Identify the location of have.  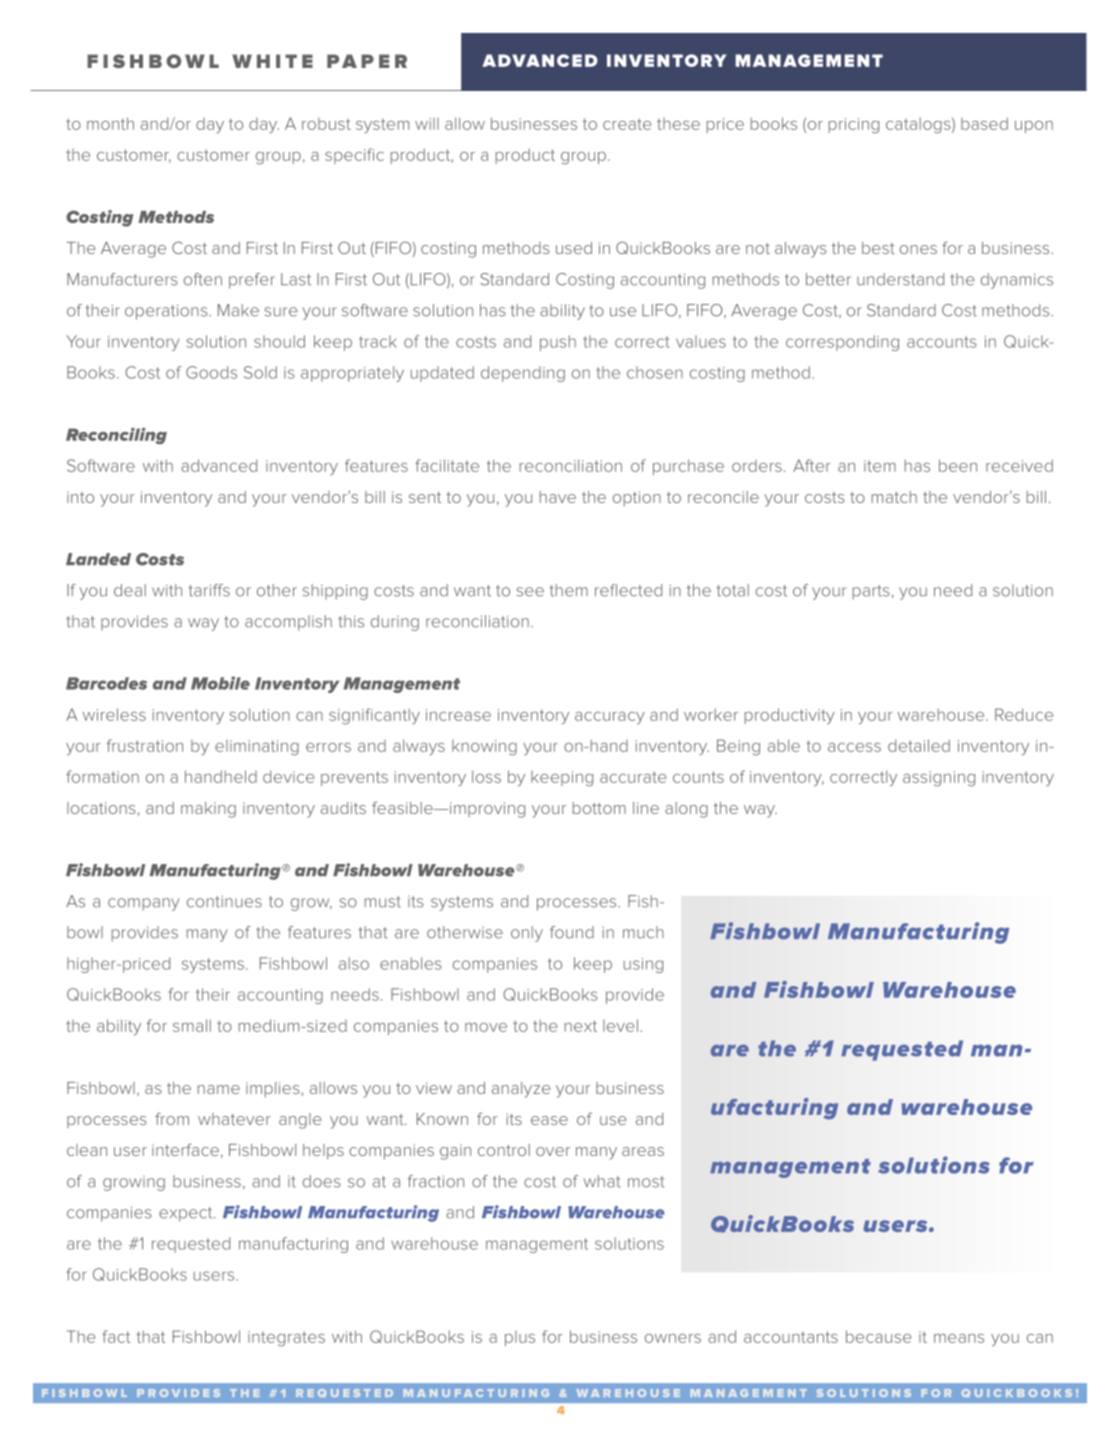
(558, 497).
